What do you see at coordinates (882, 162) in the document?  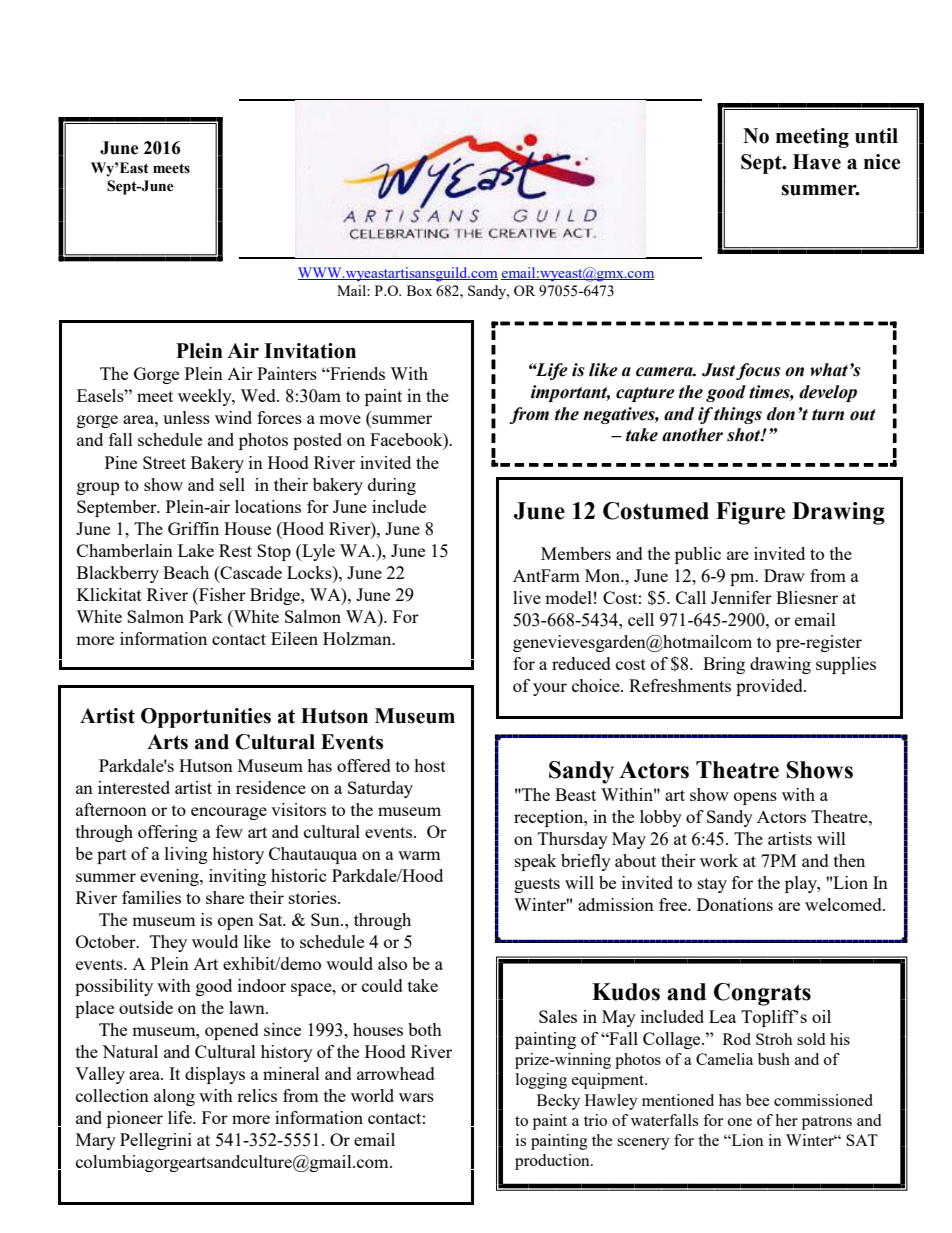 I see `nice` at bounding box center [882, 162].
